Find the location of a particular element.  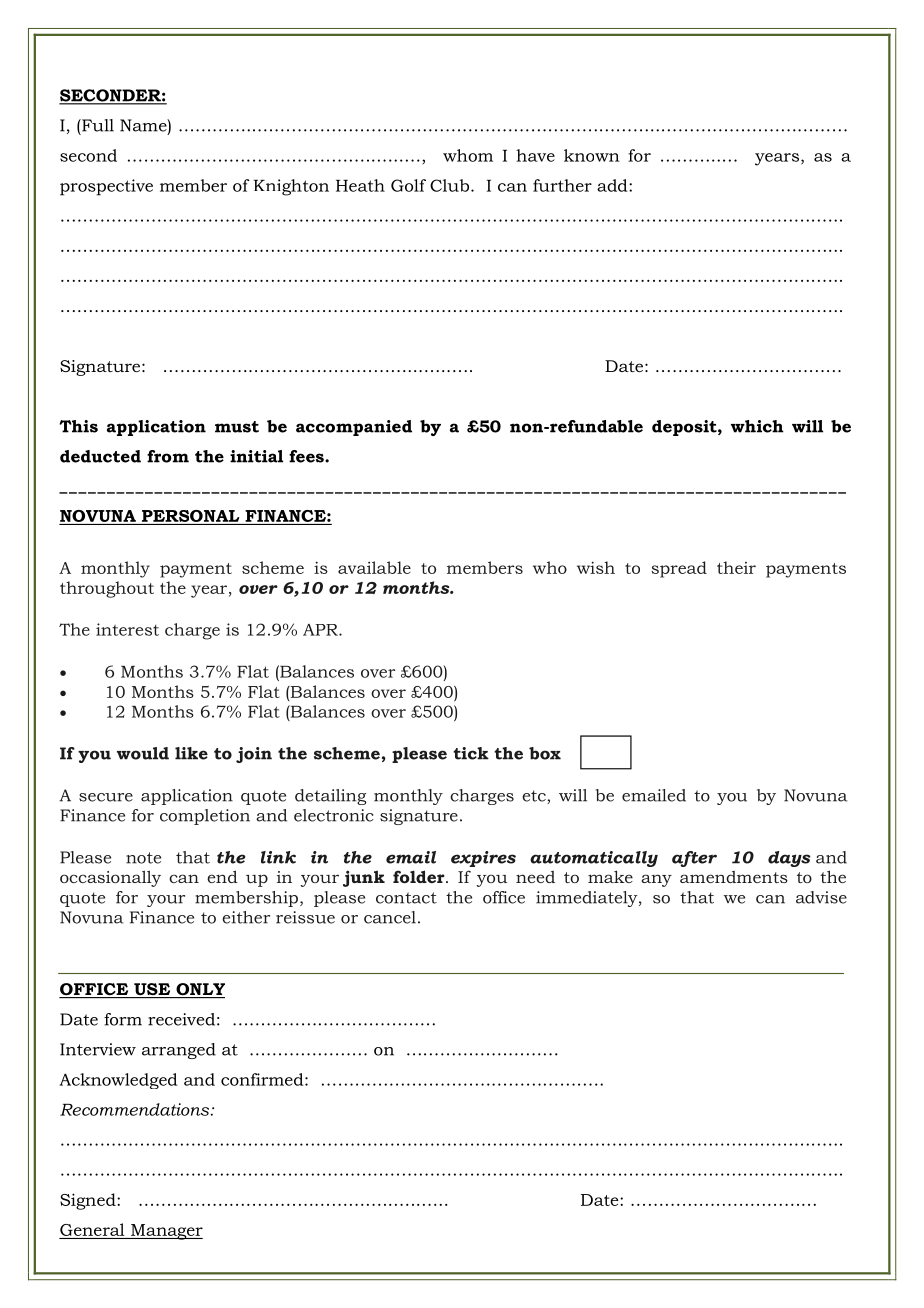

interest is located at coordinates (127, 629).
